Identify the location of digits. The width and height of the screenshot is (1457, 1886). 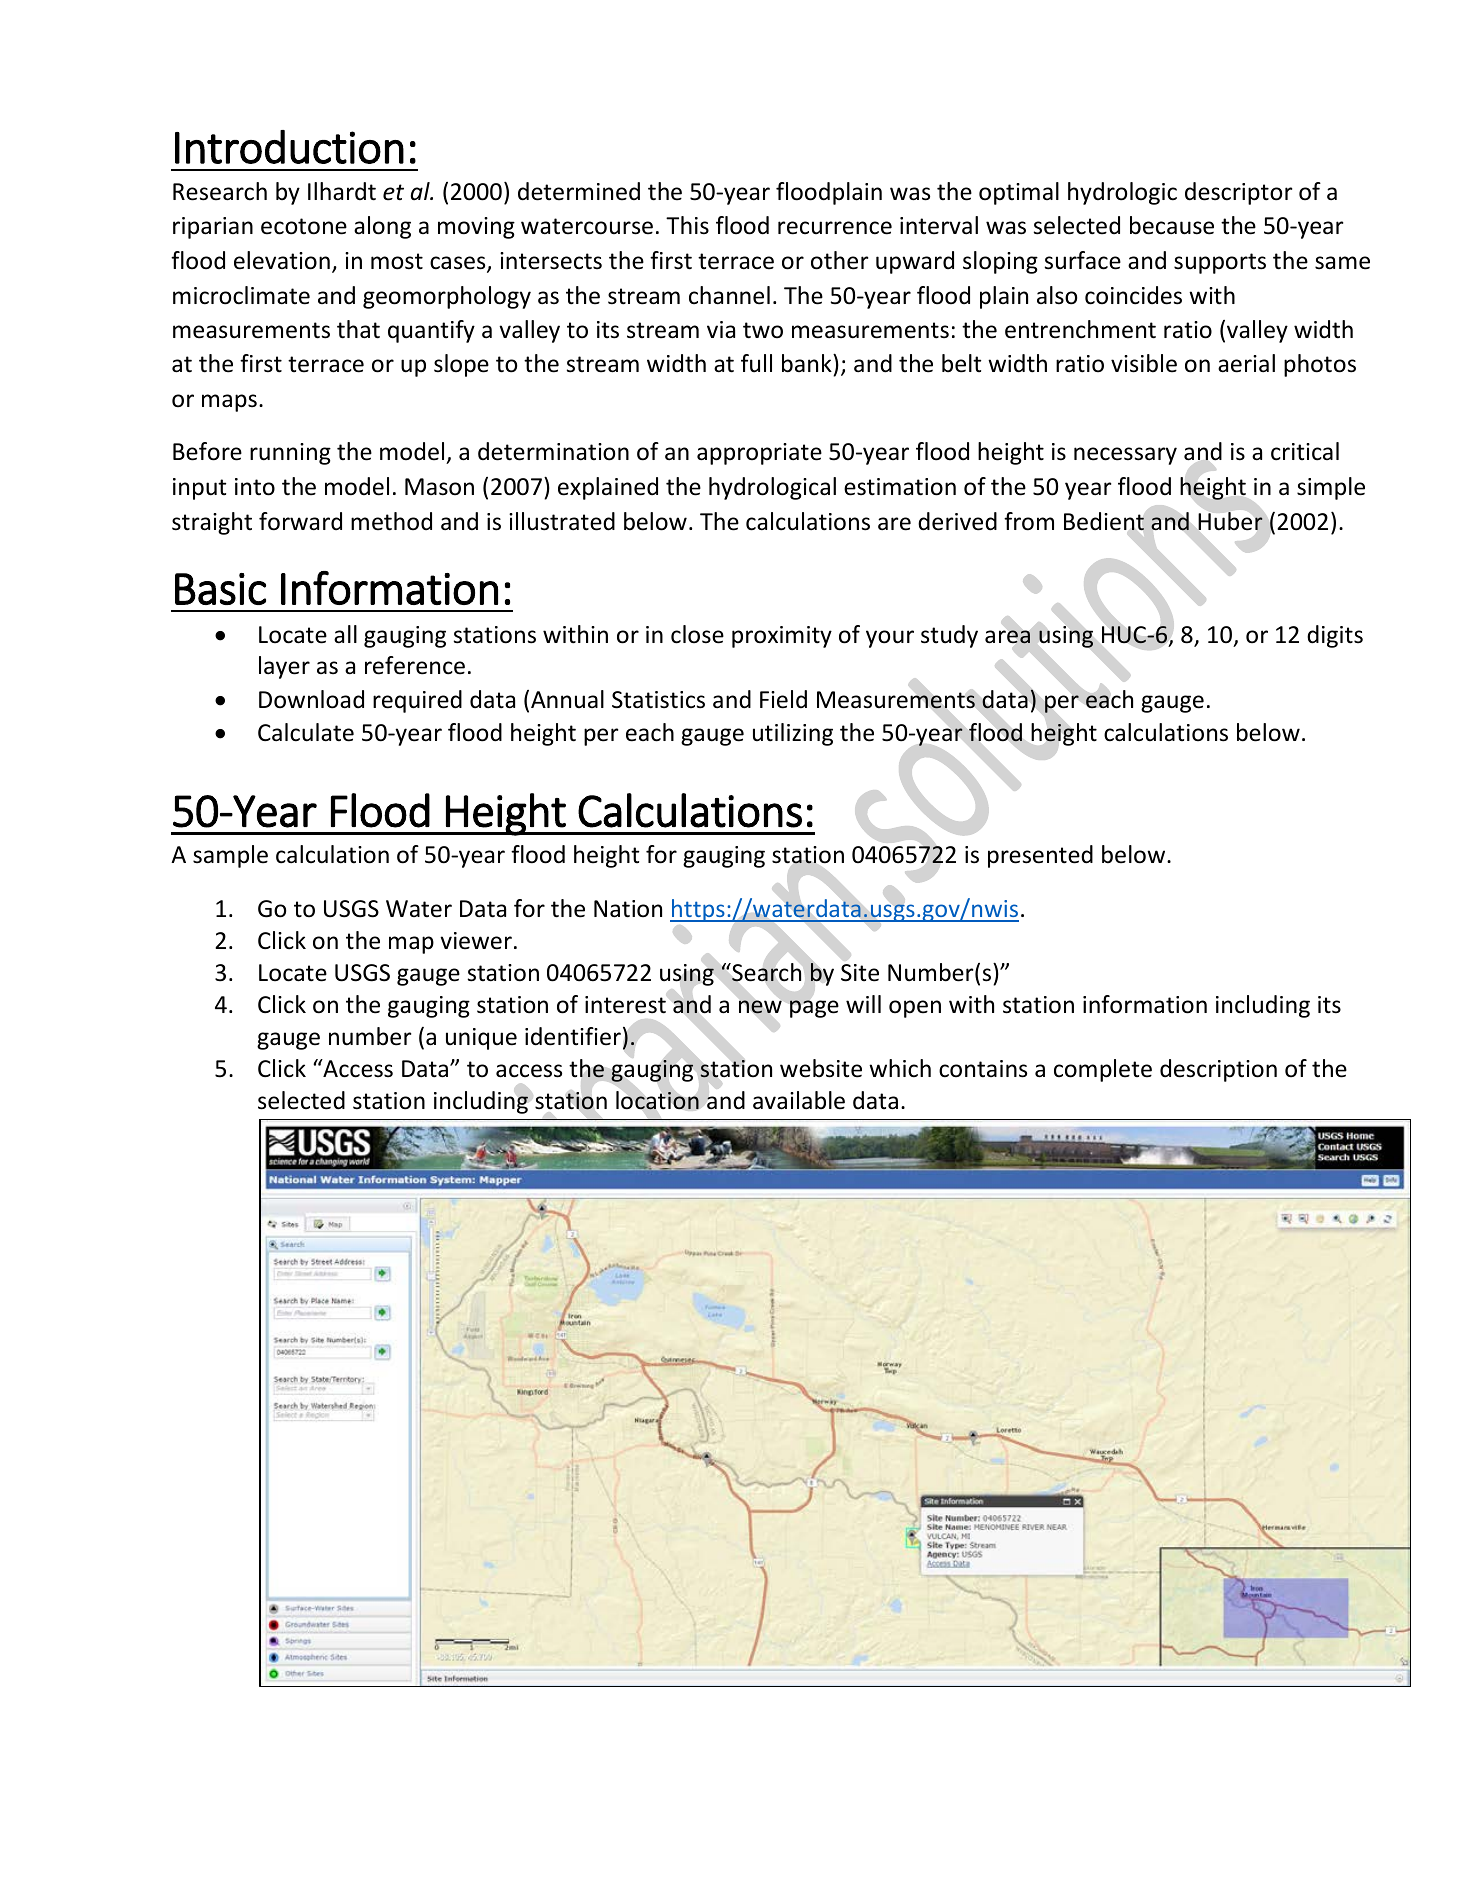
(1335, 636).
